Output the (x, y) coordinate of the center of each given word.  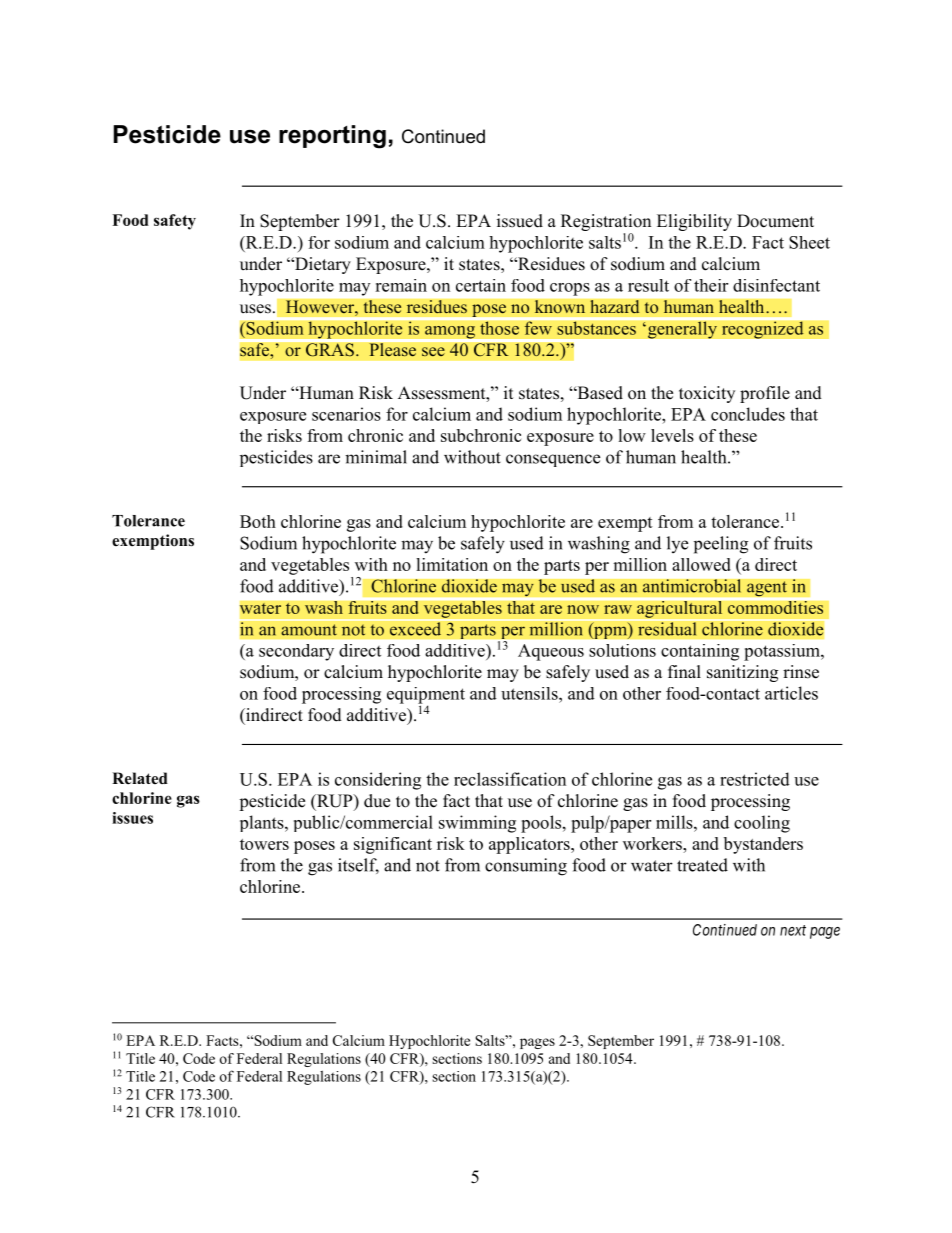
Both (258, 521)
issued (520, 221)
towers (264, 844)
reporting (332, 137)
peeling (721, 545)
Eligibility (694, 222)
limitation (452, 564)
